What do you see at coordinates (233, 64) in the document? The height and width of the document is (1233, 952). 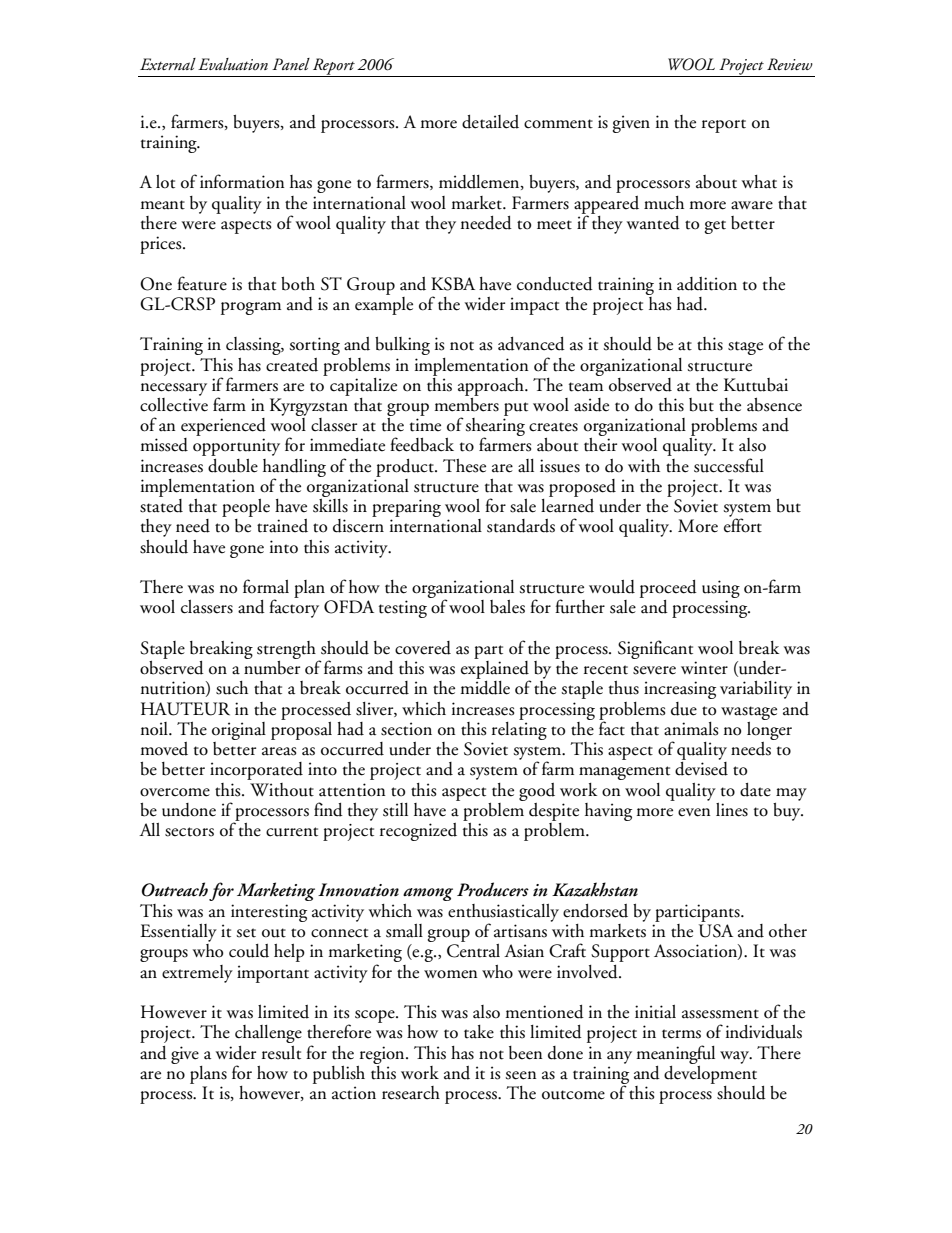 I see `Evaluation` at bounding box center [233, 64].
